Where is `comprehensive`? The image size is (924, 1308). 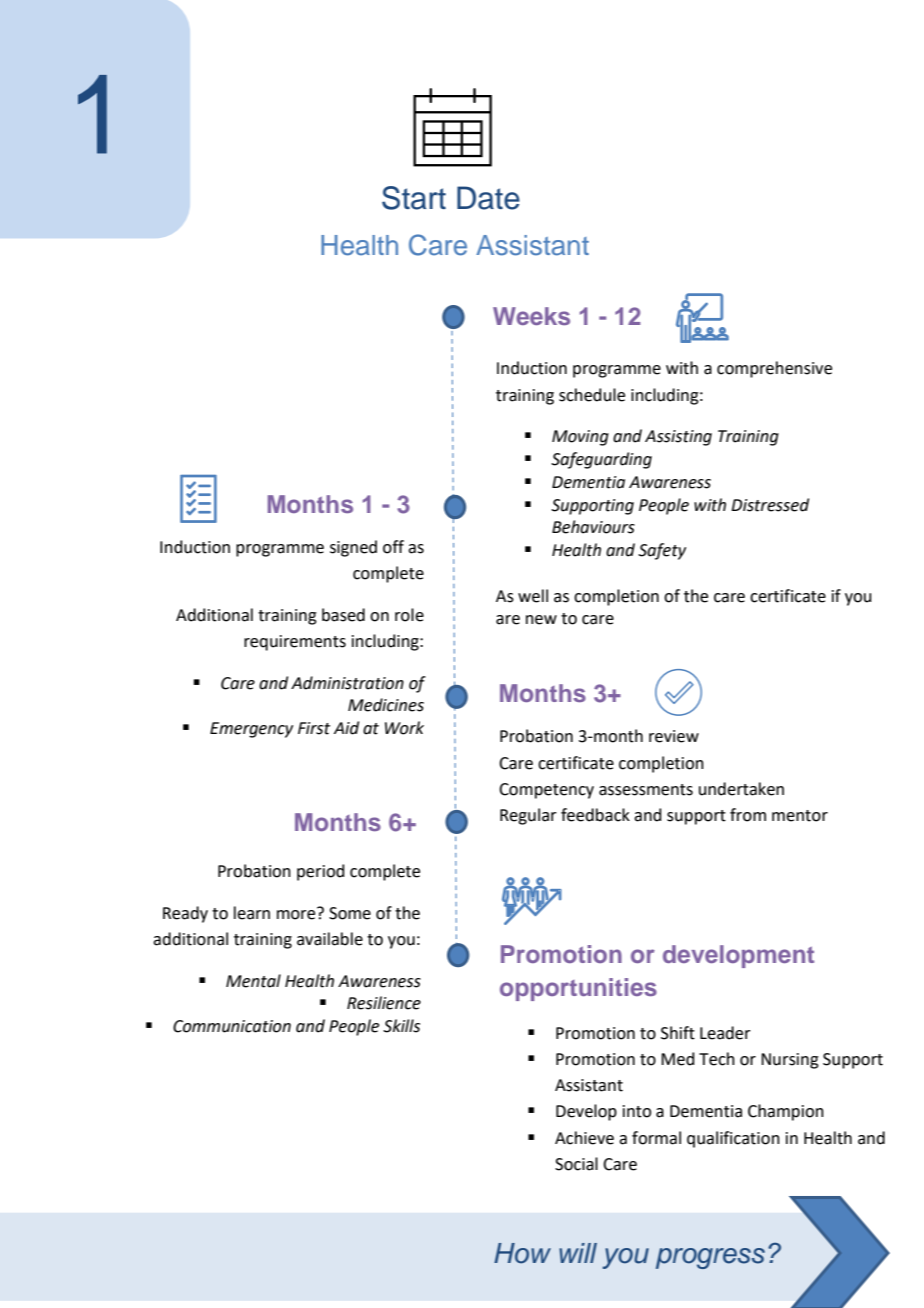
comprehensive is located at coordinates (774, 369).
